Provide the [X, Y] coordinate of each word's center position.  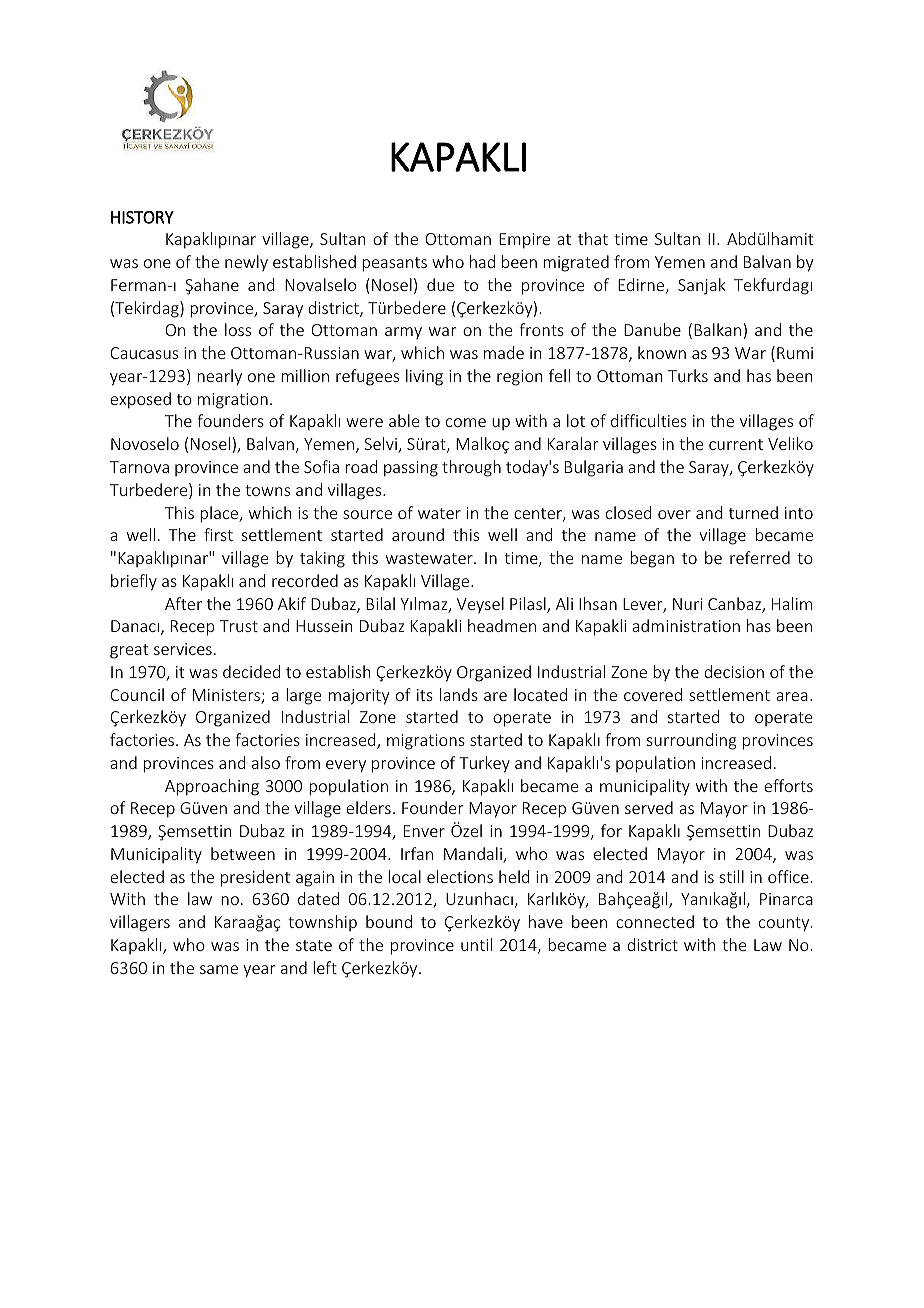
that [593, 238]
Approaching [212, 787]
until [476, 944]
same [219, 969]
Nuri [687, 604]
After [183, 603]
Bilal [380, 603]
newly [246, 263]
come [466, 422]
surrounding [692, 741]
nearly [219, 377]
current [736, 444]
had [482, 261]
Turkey [484, 764]
